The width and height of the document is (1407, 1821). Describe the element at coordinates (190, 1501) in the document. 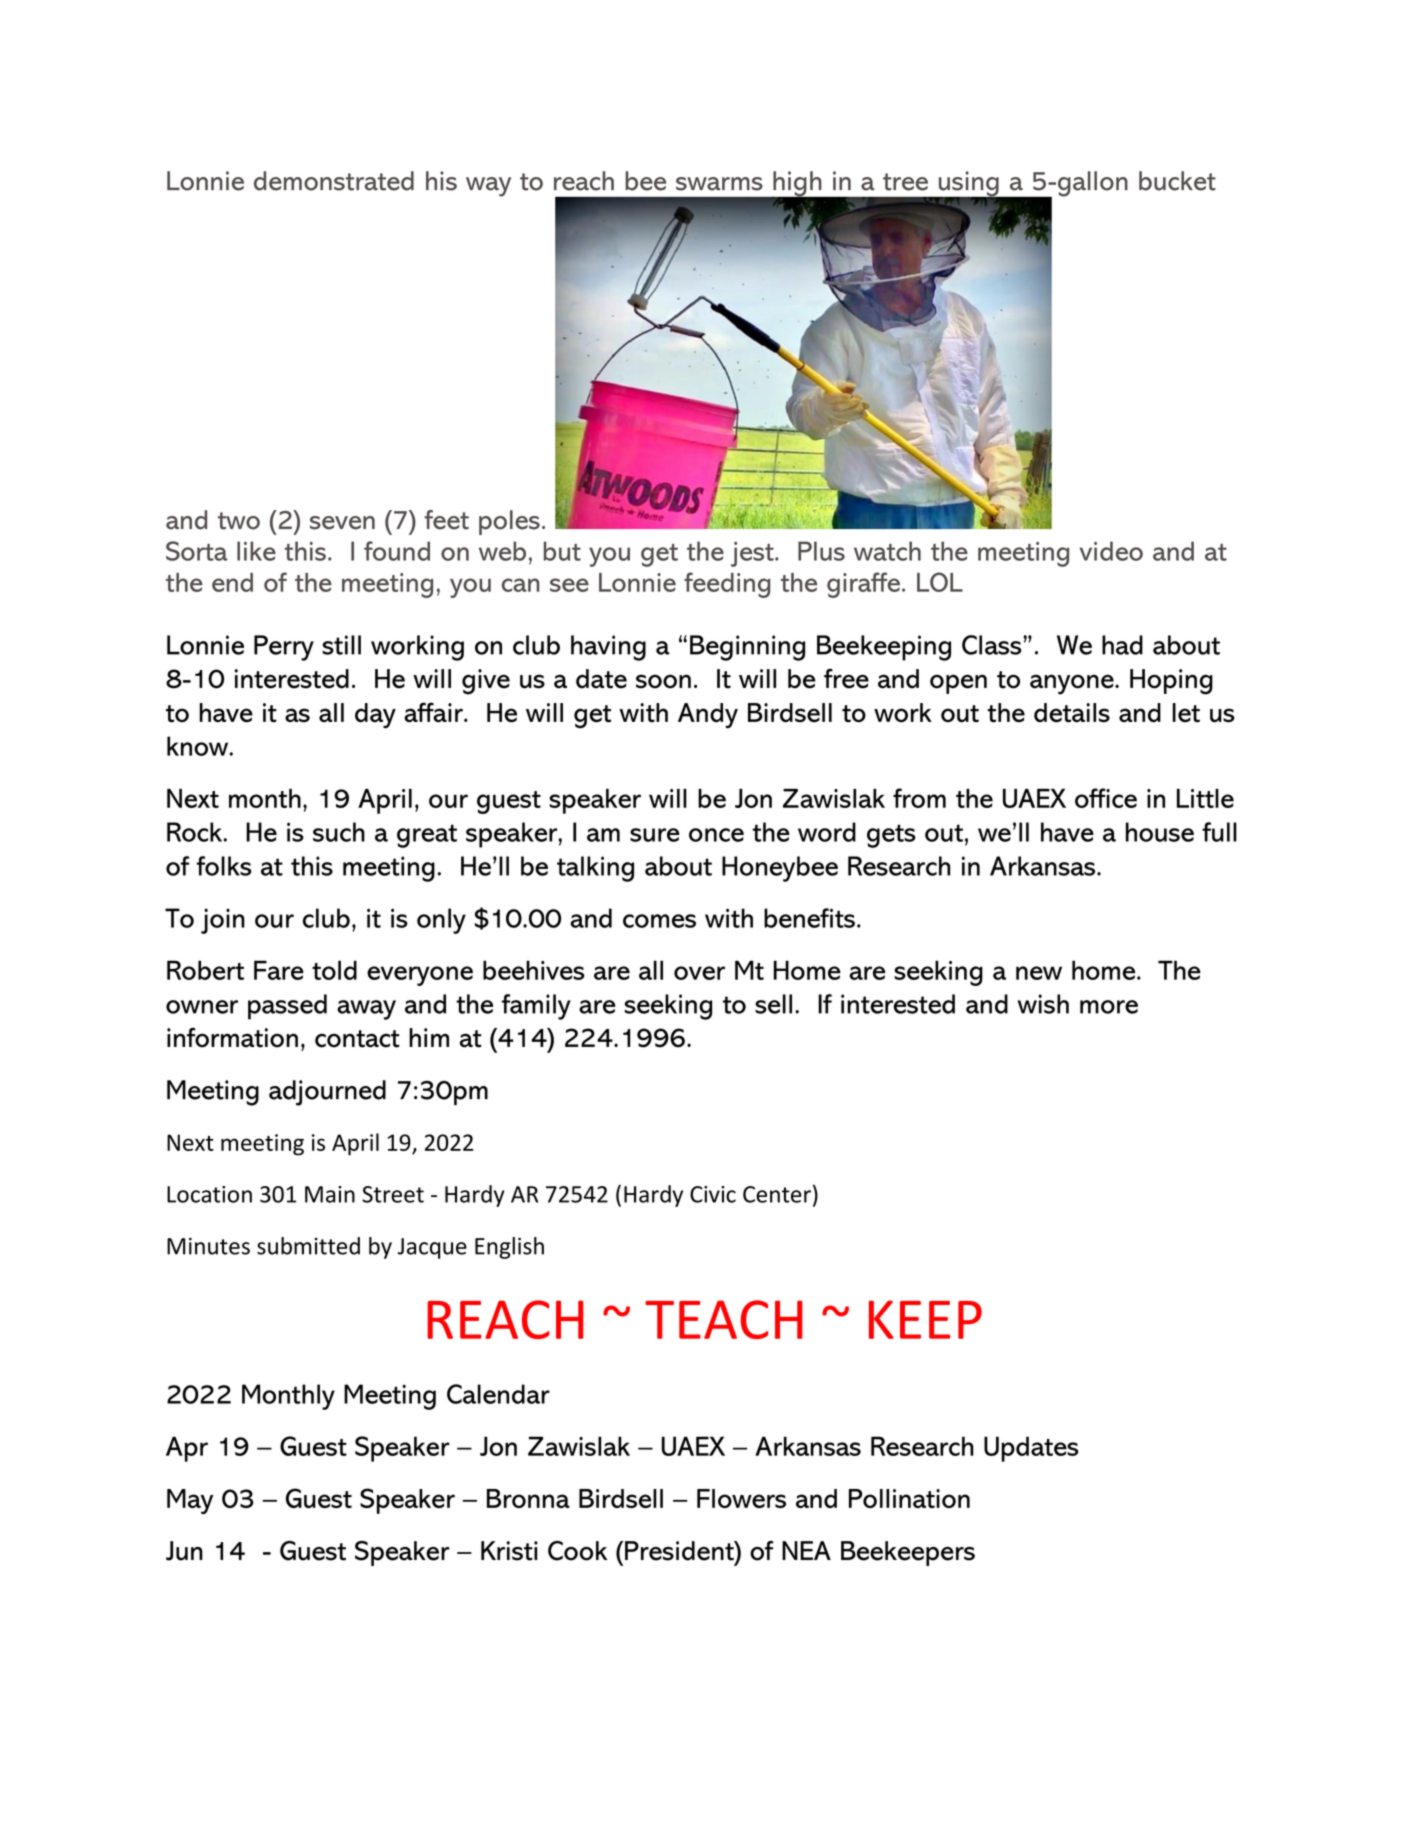

I see `May` at that location.
